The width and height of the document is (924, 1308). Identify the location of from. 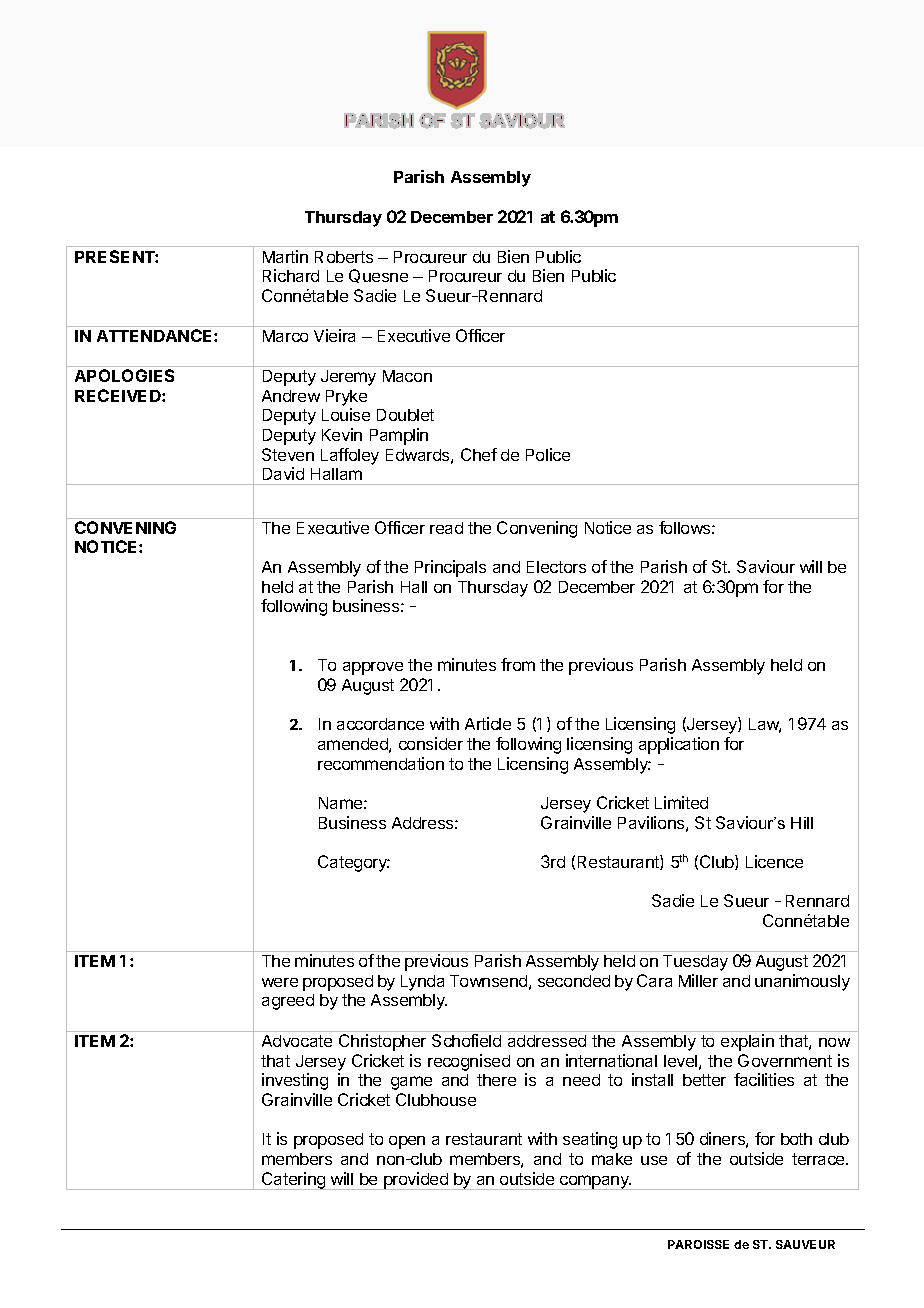
(518, 664).
